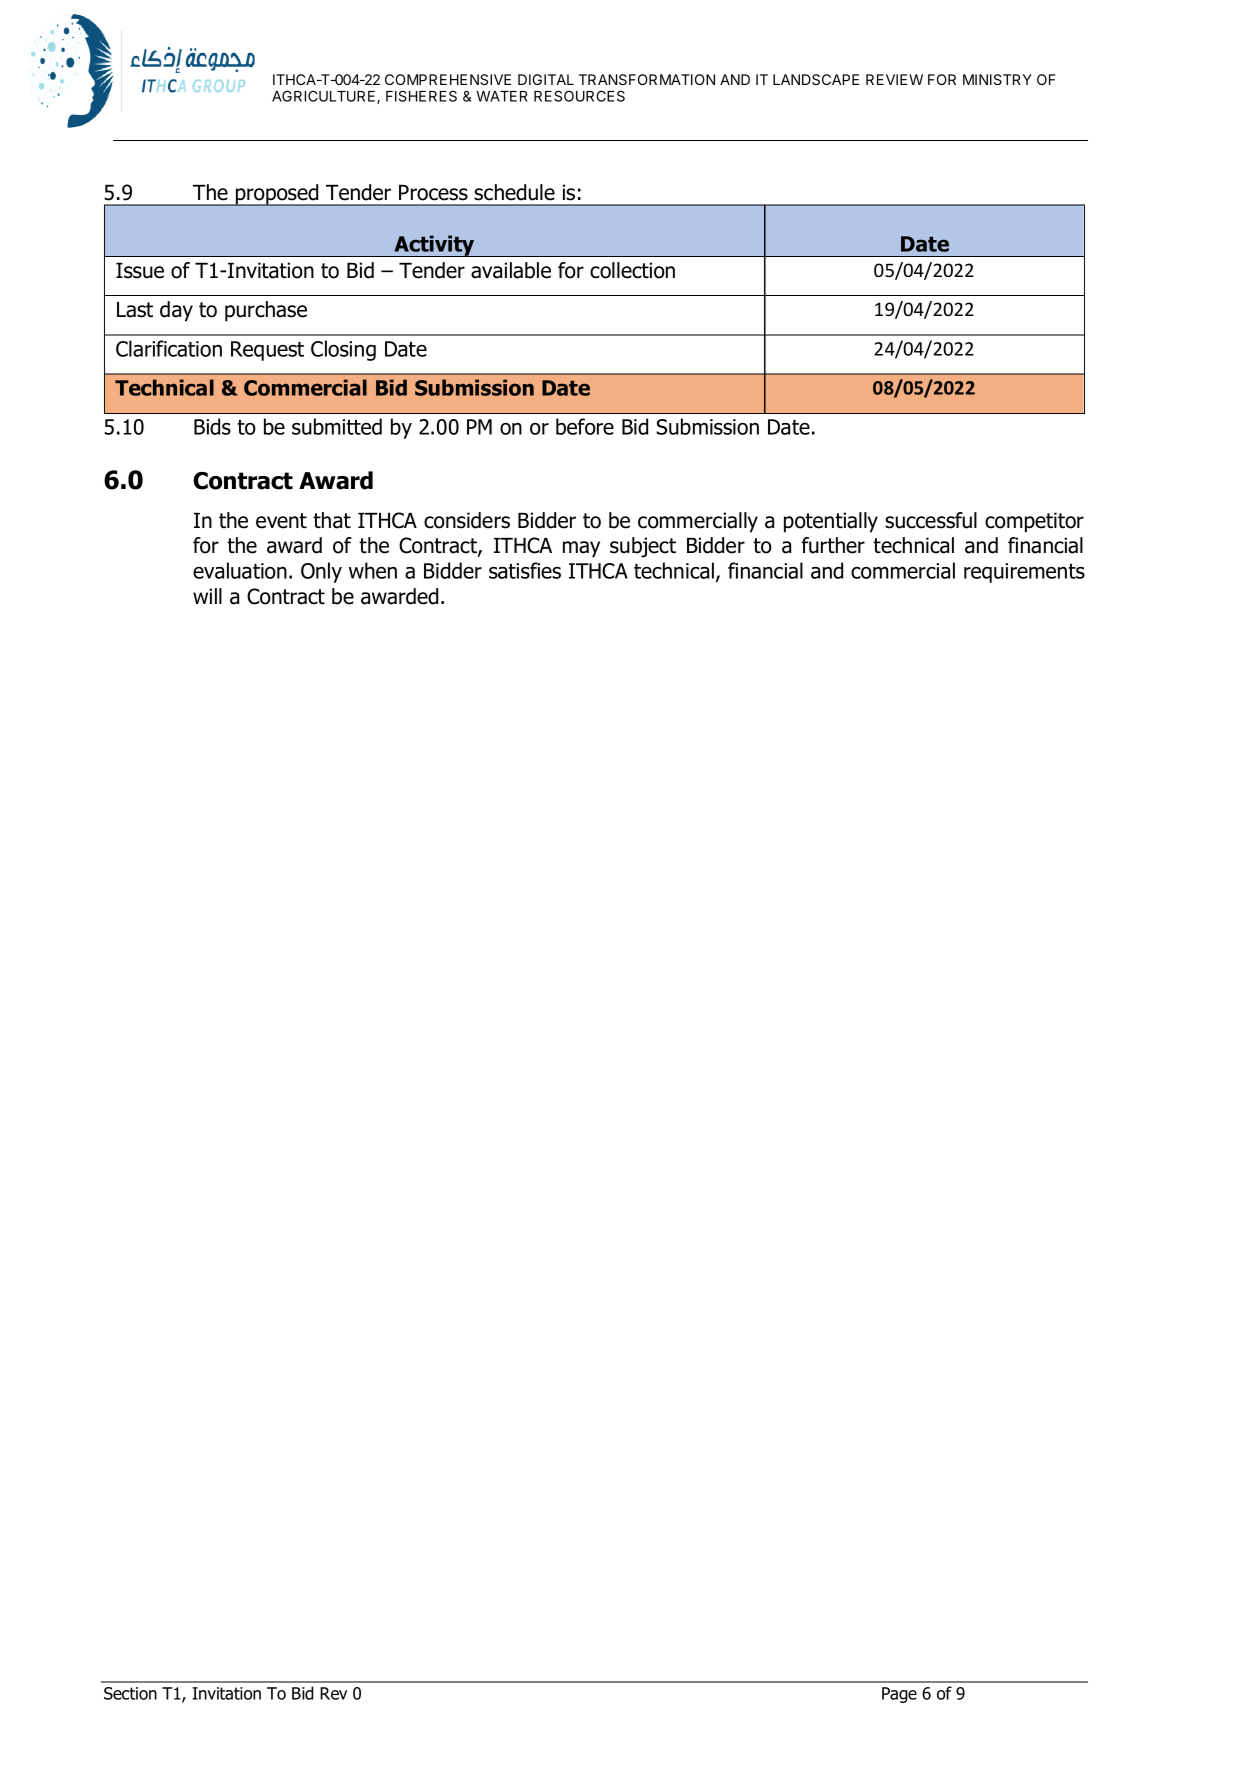  I want to click on Page, so click(899, 1695).
